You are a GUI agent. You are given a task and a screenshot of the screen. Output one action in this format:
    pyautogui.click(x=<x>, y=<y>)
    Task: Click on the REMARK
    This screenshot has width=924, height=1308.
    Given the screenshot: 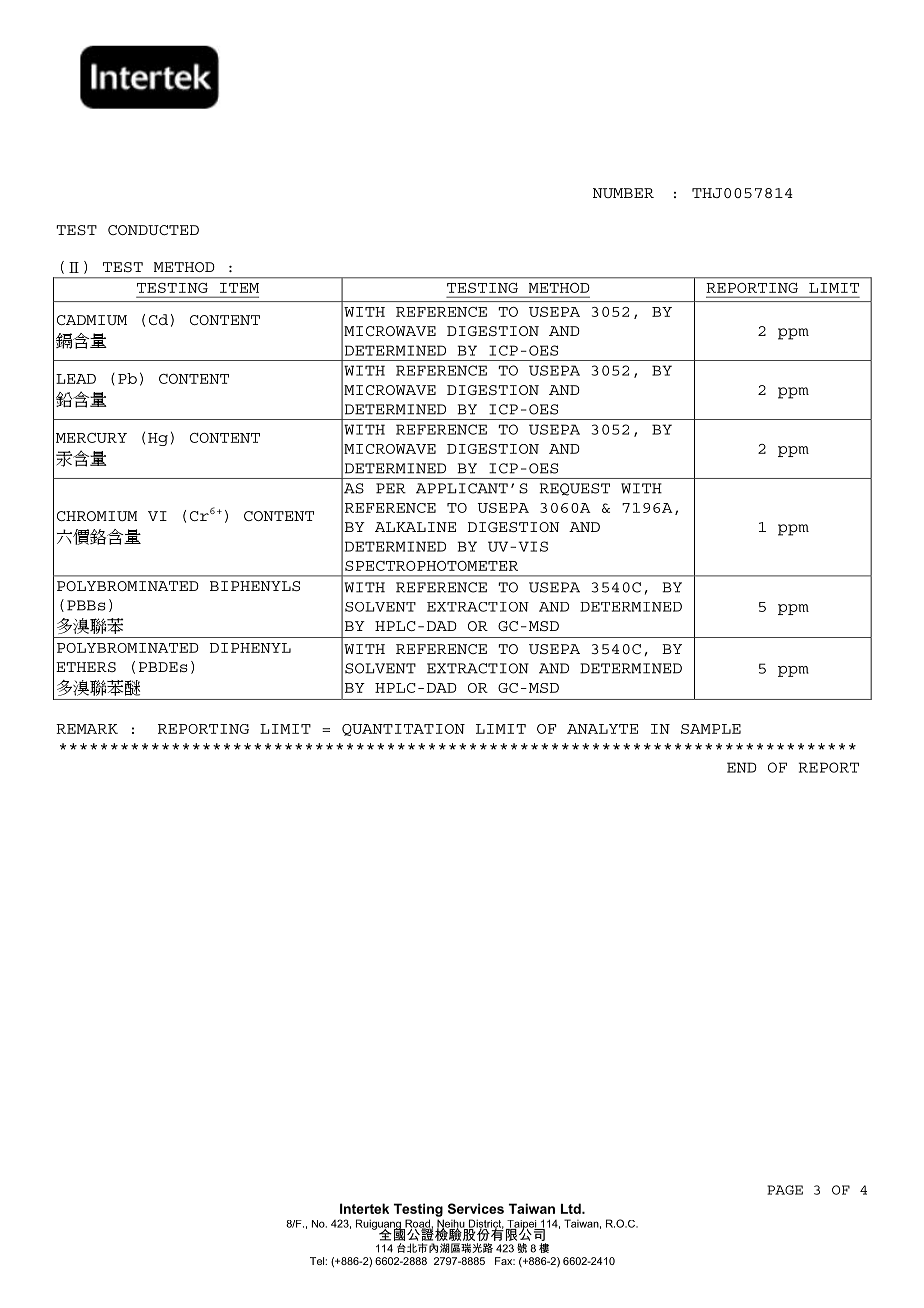 What is the action you would take?
    pyautogui.click(x=87, y=729)
